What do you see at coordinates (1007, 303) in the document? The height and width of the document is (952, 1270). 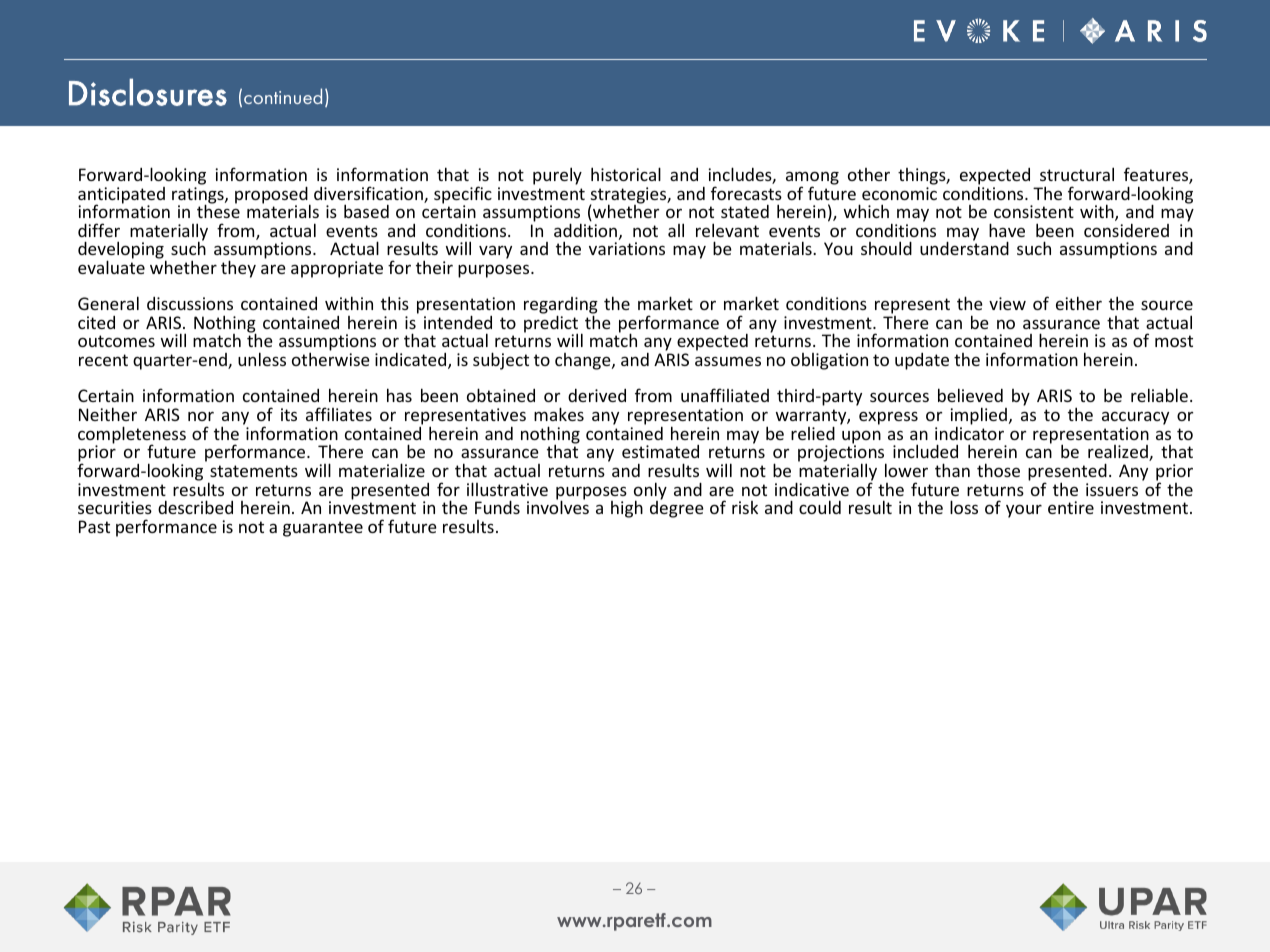 I see `view` at bounding box center [1007, 303].
